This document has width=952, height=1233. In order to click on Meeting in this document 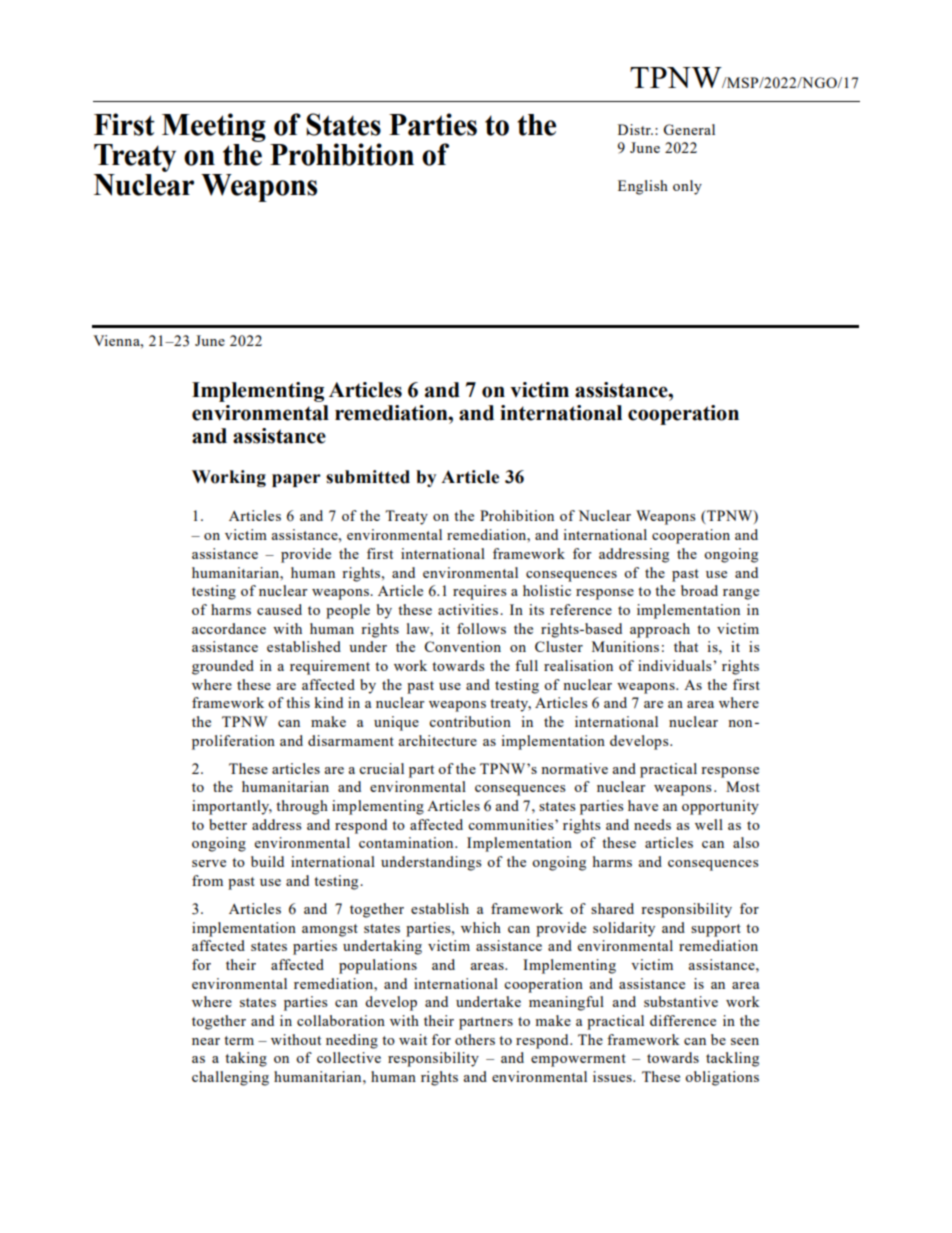, I will do `click(214, 127)`.
